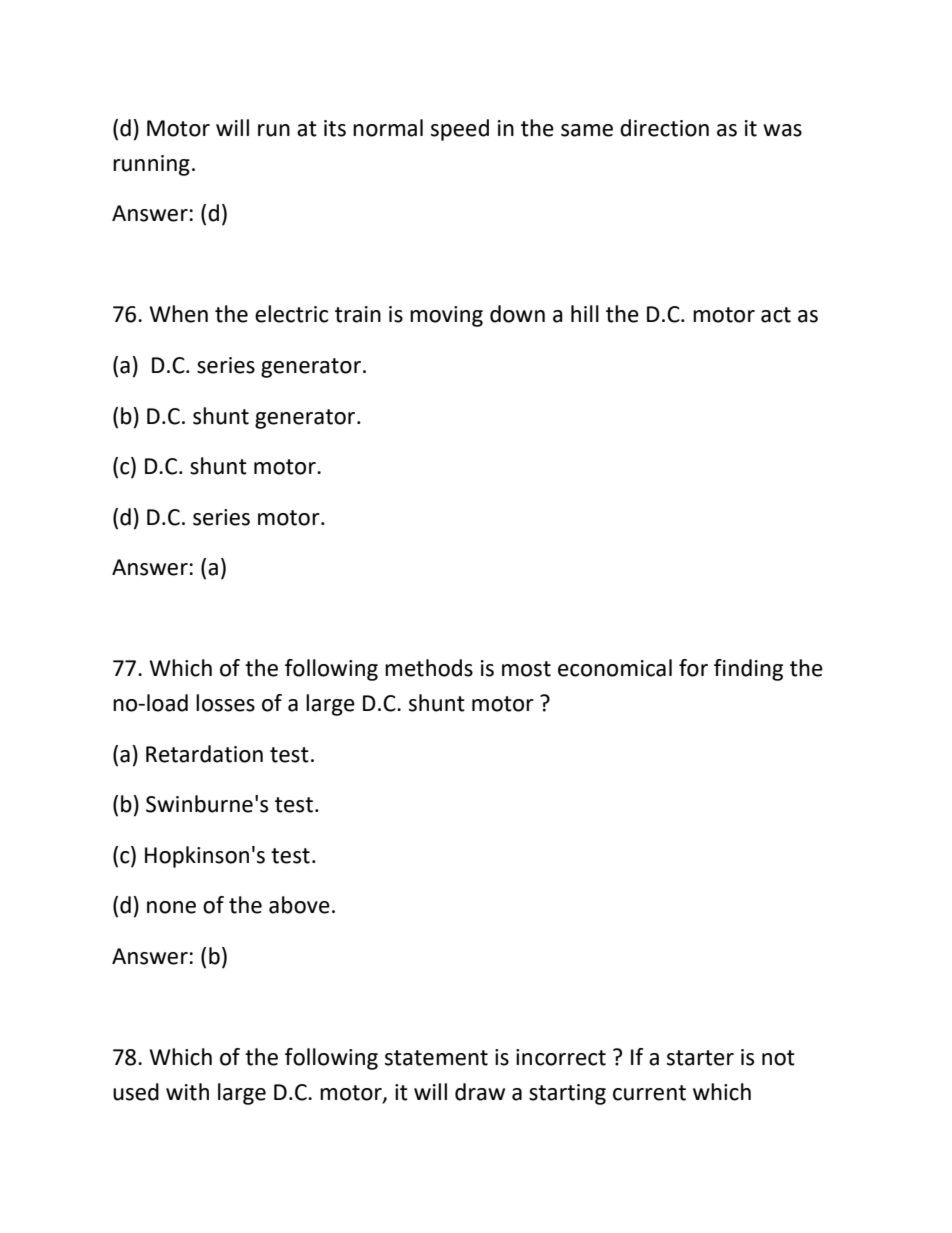 The height and width of the screenshot is (1233, 952). I want to click on none, so click(171, 907).
